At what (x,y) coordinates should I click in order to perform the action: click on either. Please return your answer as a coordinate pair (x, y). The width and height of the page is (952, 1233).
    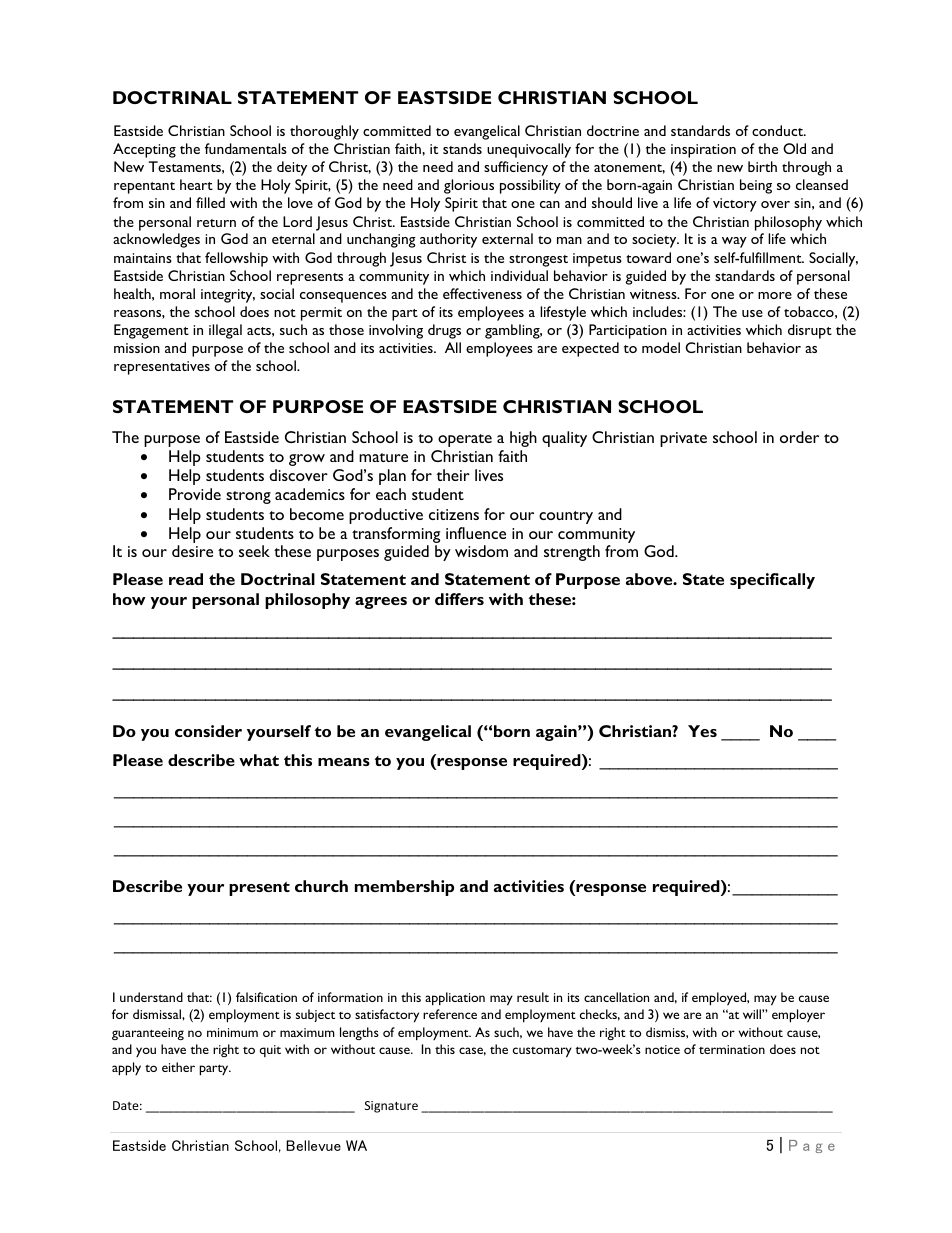
    Looking at the image, I should click on (178, 1067).
